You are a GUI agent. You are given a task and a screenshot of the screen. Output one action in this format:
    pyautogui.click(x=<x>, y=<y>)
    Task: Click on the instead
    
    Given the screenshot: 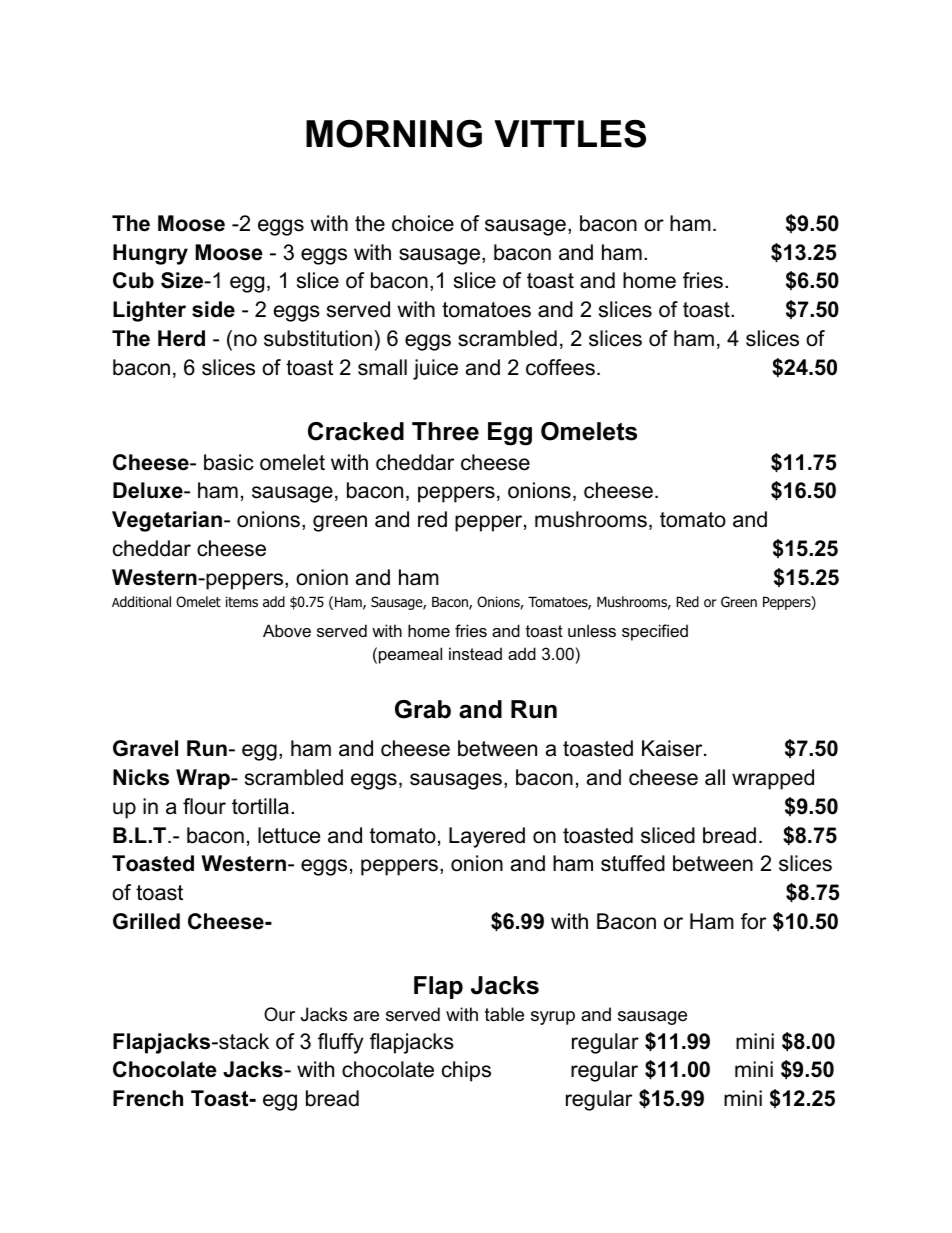 What is the action you would take?
    pyautogui.click(x=475, y=653)
